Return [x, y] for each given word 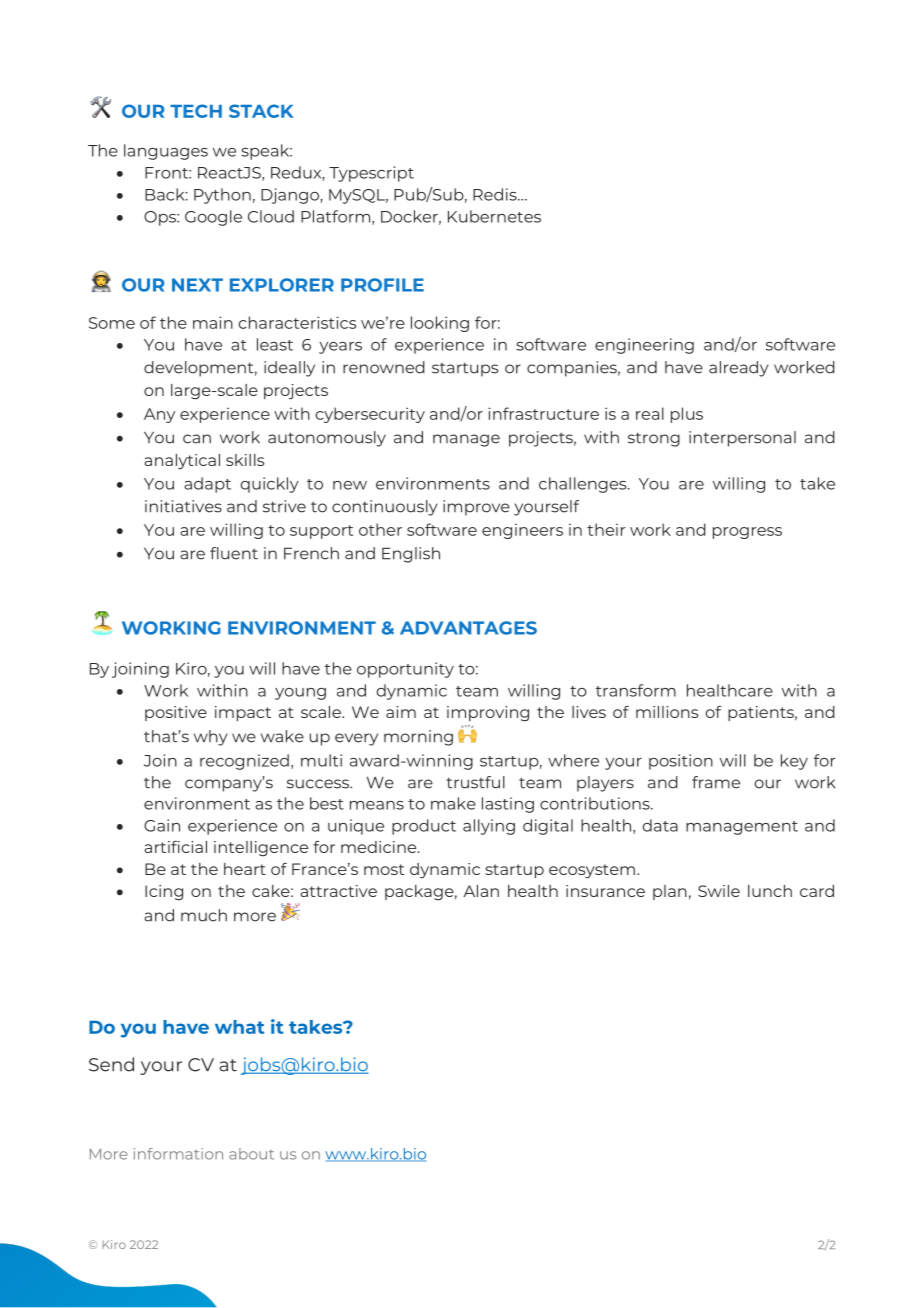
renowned [384, 367]
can [197, 439]
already [739, 369]
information [178, 1154]
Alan [481, 891]
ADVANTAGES [468, 628]
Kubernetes [494, 216]
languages [166, 152]
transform [636, 690]
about [251, 1154]
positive [176, 713]
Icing [164, 893]
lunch [770, 891]
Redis [496, 194]
